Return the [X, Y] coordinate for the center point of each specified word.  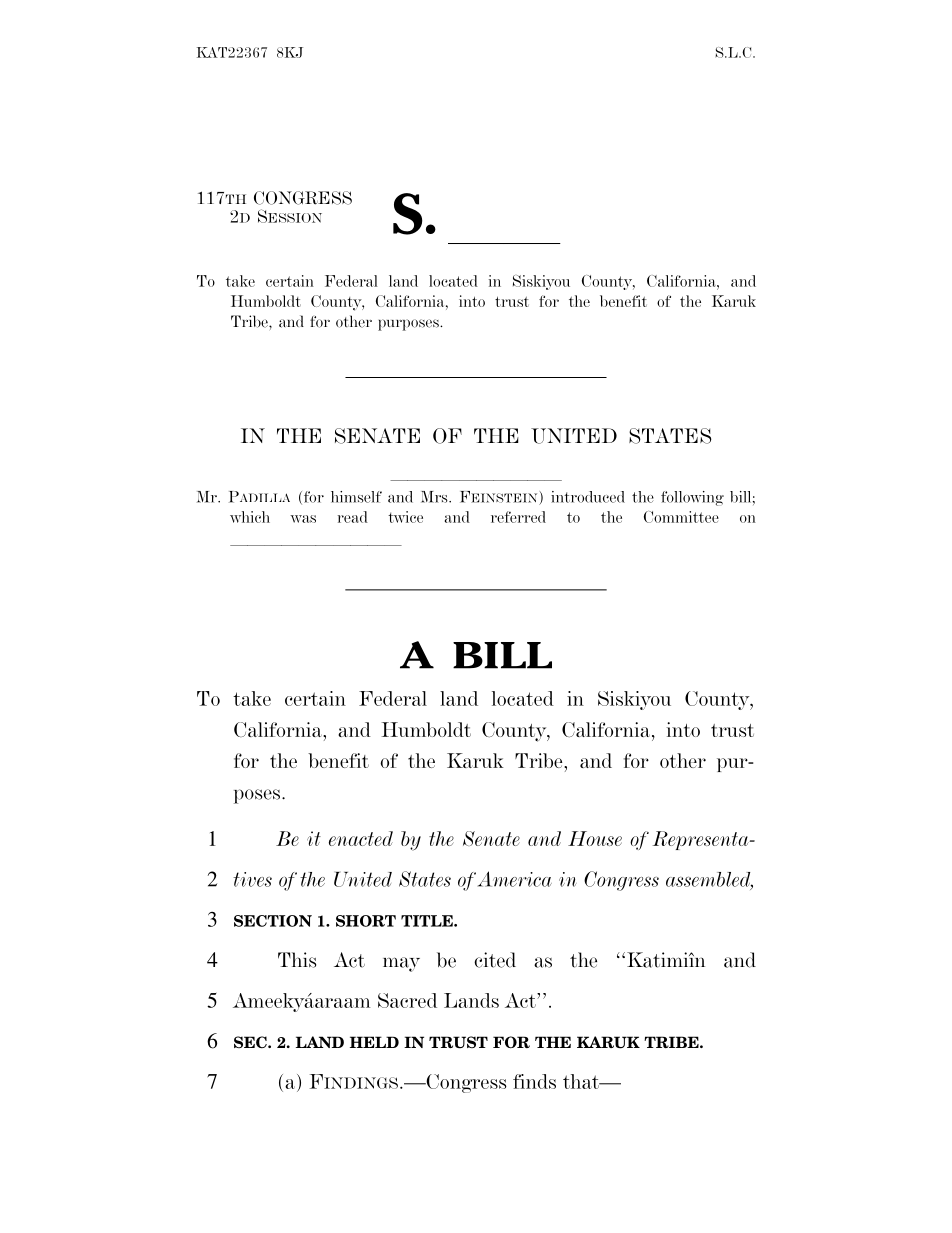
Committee [681, 517]
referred [518, 517]
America [515, 879]
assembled [709, 880]
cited [495, 960]
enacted [361, 838]
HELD [374, 1042]
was [303, 519]
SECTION [273, 921]
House [595, 838]
